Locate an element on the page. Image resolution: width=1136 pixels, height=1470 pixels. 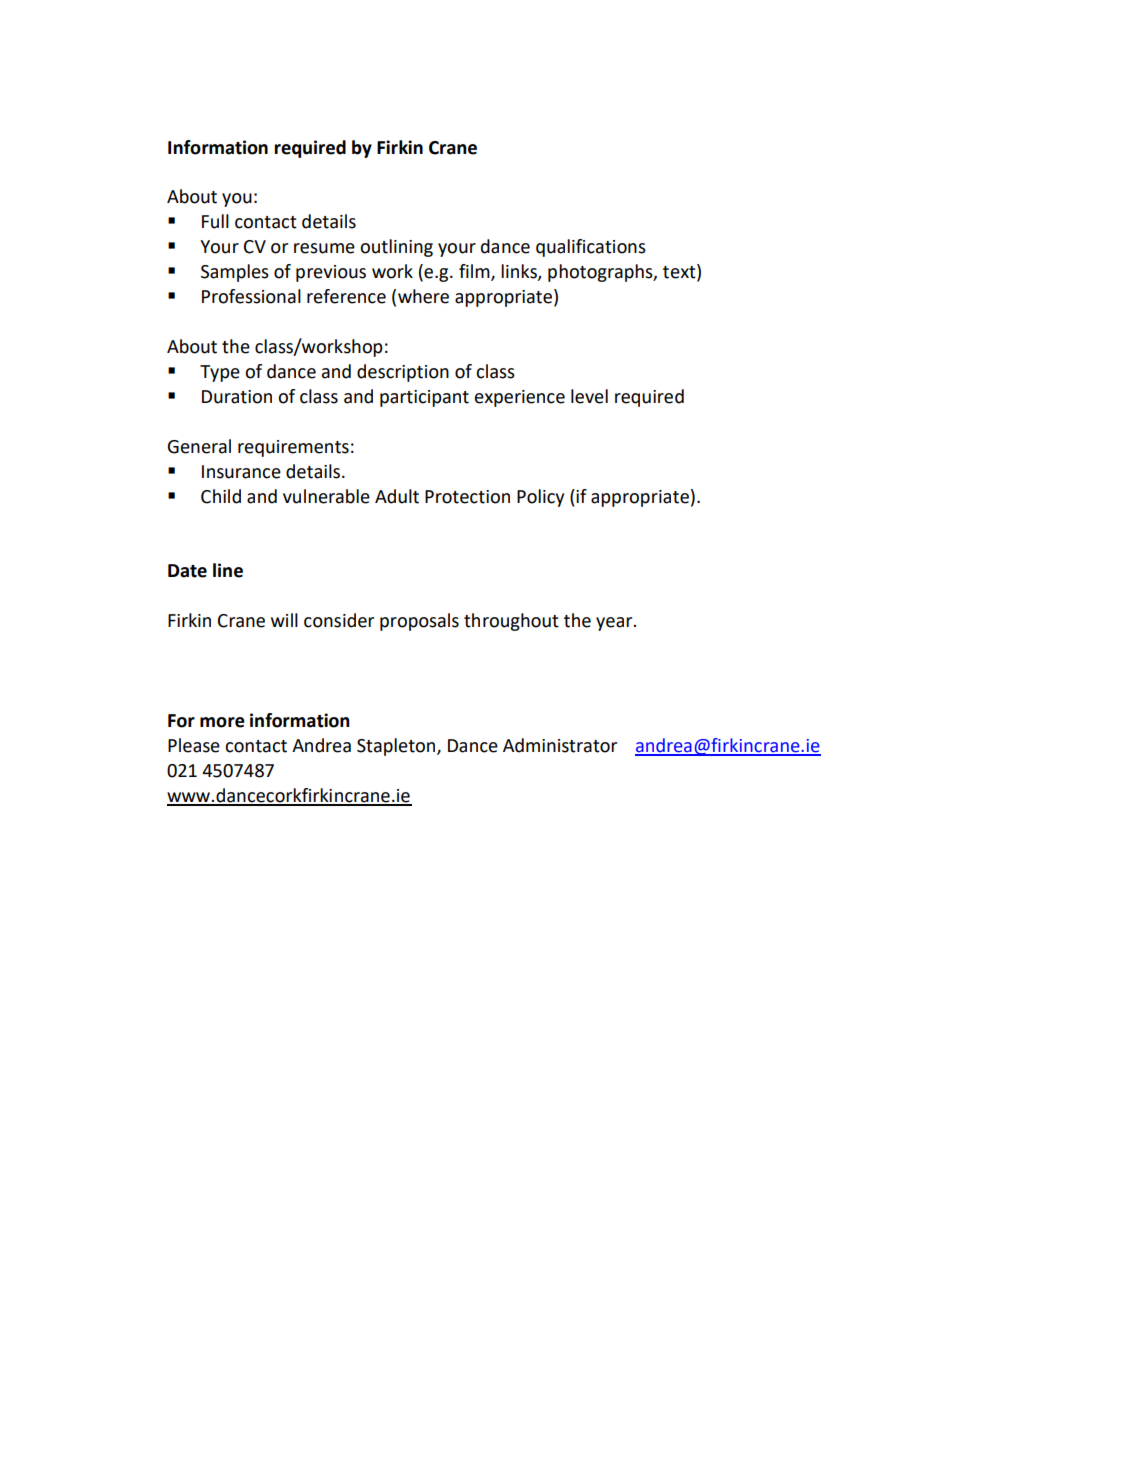
Administrator is located at coordinates (560, 745).
